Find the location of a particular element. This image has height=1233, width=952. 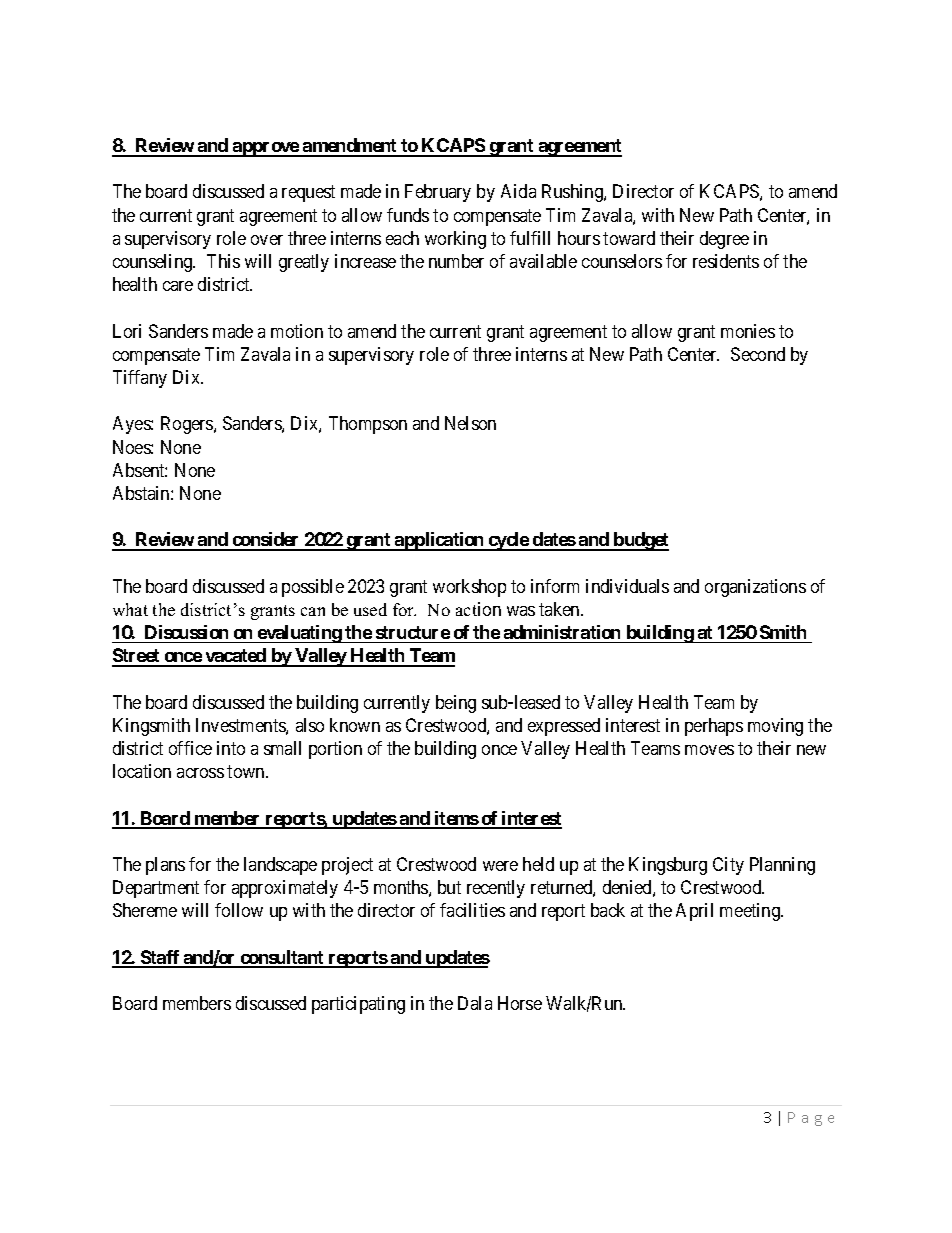

workshop is located at coordinates (469, 588).
